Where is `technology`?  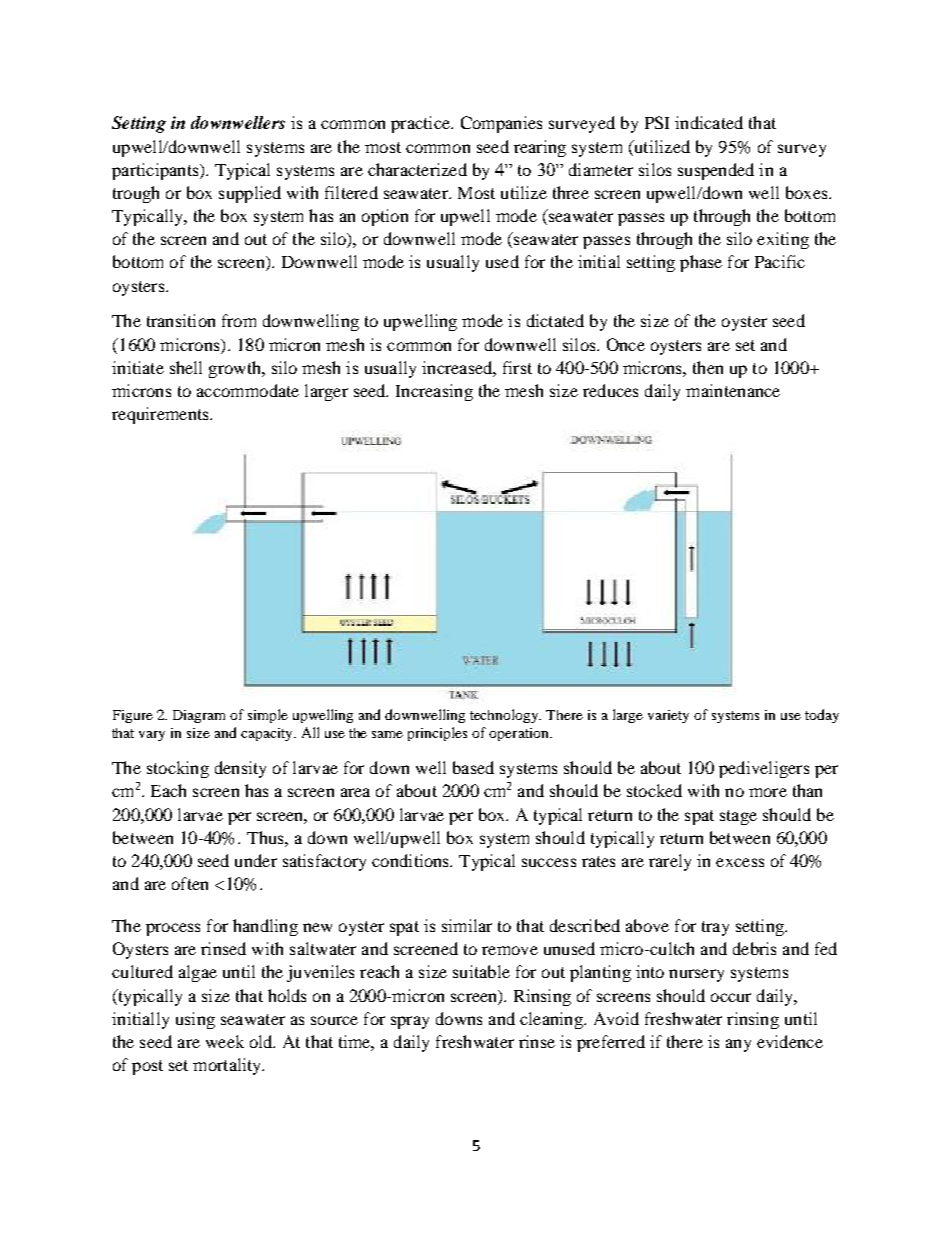 technology is located at coordinates (505, 716).
